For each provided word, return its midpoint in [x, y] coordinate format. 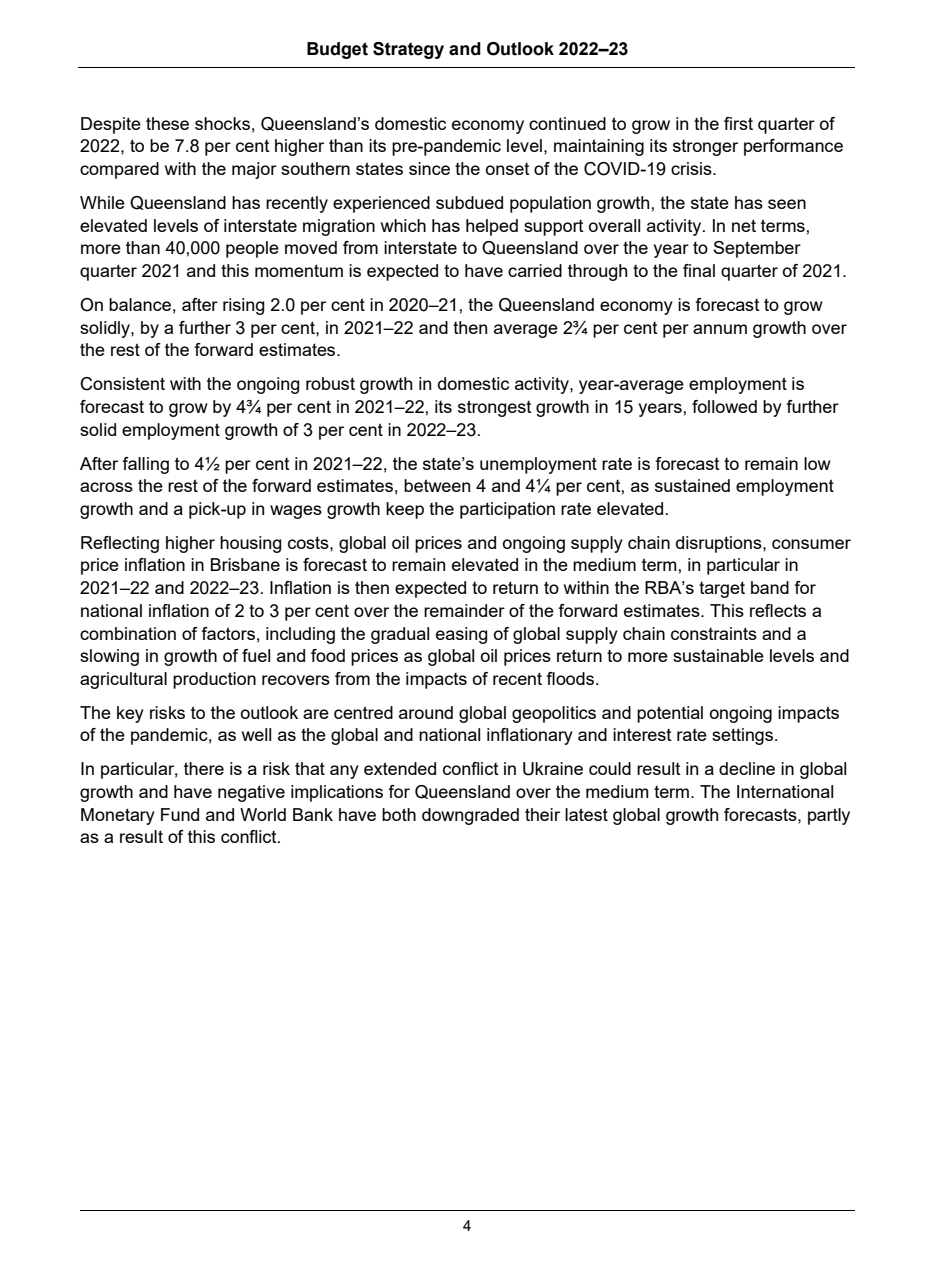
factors [228, 633]
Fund [180, 814]
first [738, 123]
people [252, 249]
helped [492, 227]
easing [462, 635]
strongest [495, 408]
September [757, 249]
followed [724, 406]
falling [145, 465]
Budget [337, 50]
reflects [778, 610]
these [167, 123]
